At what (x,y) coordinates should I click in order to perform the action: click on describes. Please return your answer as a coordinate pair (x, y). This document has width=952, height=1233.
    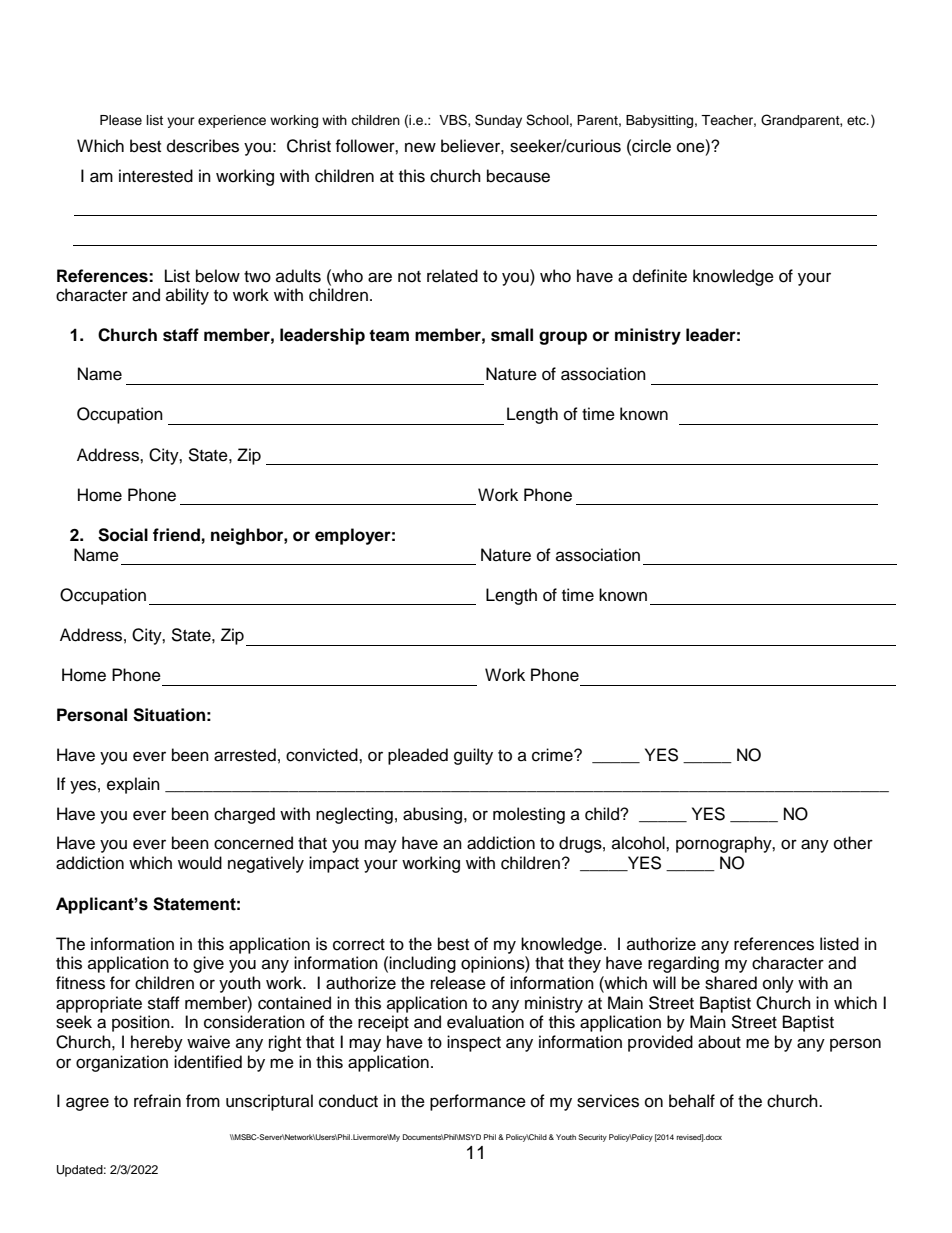
    Looking at the image, I should click on (203, 146).
